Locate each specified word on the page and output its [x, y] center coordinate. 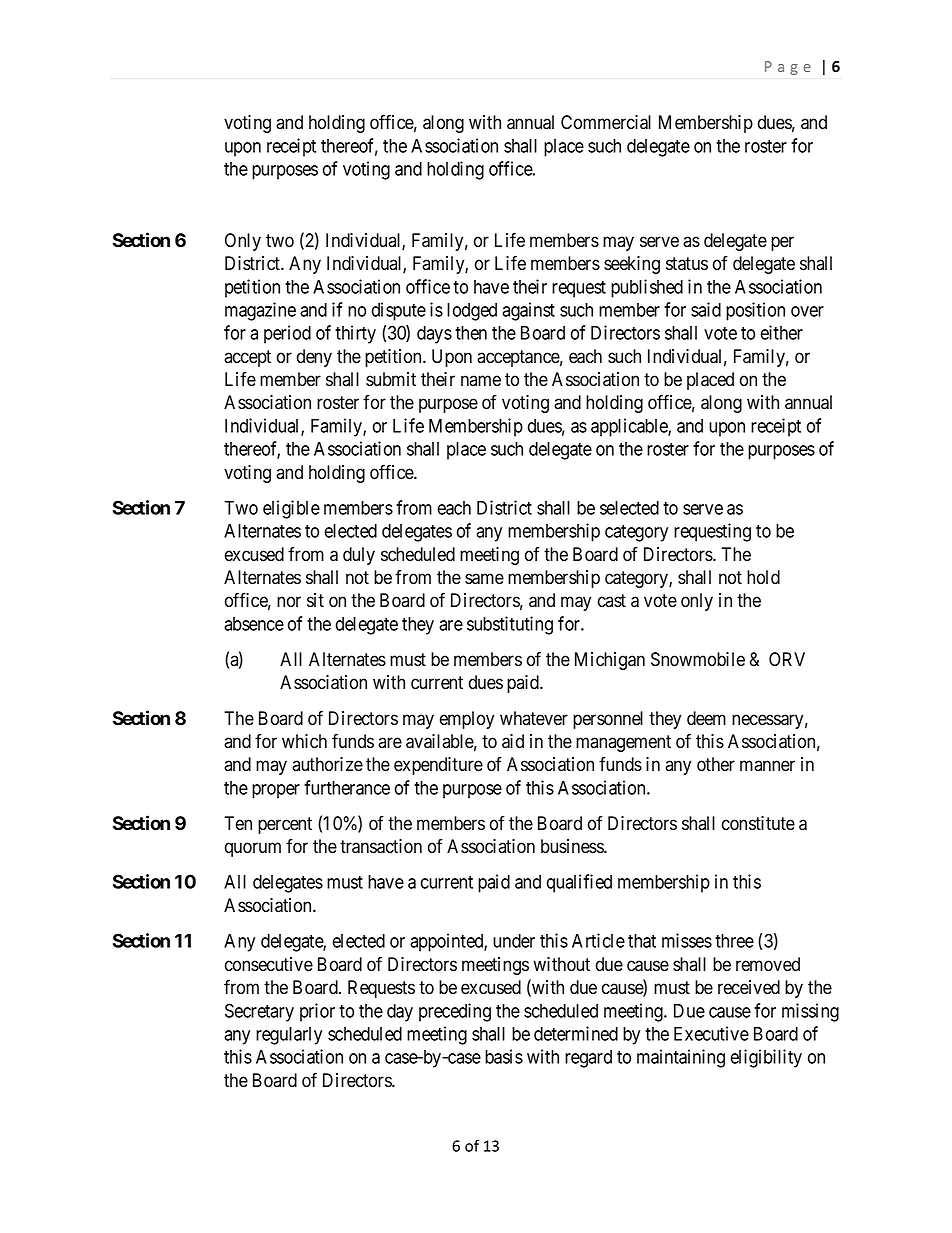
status [687, 264]
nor [289, 602]
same [484, 579]
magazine [260, 311]
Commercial [606, 122]
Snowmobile [698, 659]
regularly [289, 1036]
